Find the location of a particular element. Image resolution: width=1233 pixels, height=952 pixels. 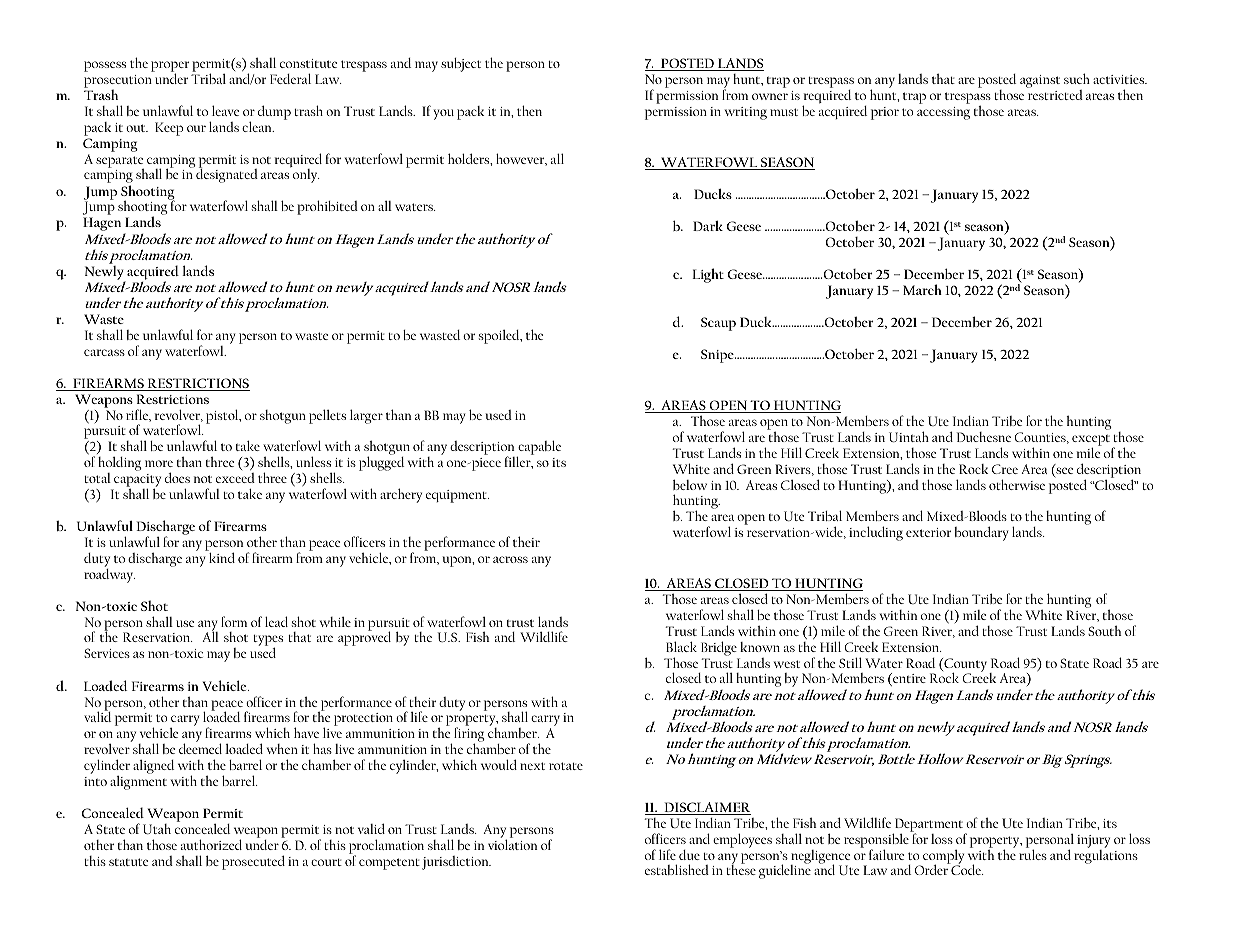

March is located at coordinates (922, 289).
